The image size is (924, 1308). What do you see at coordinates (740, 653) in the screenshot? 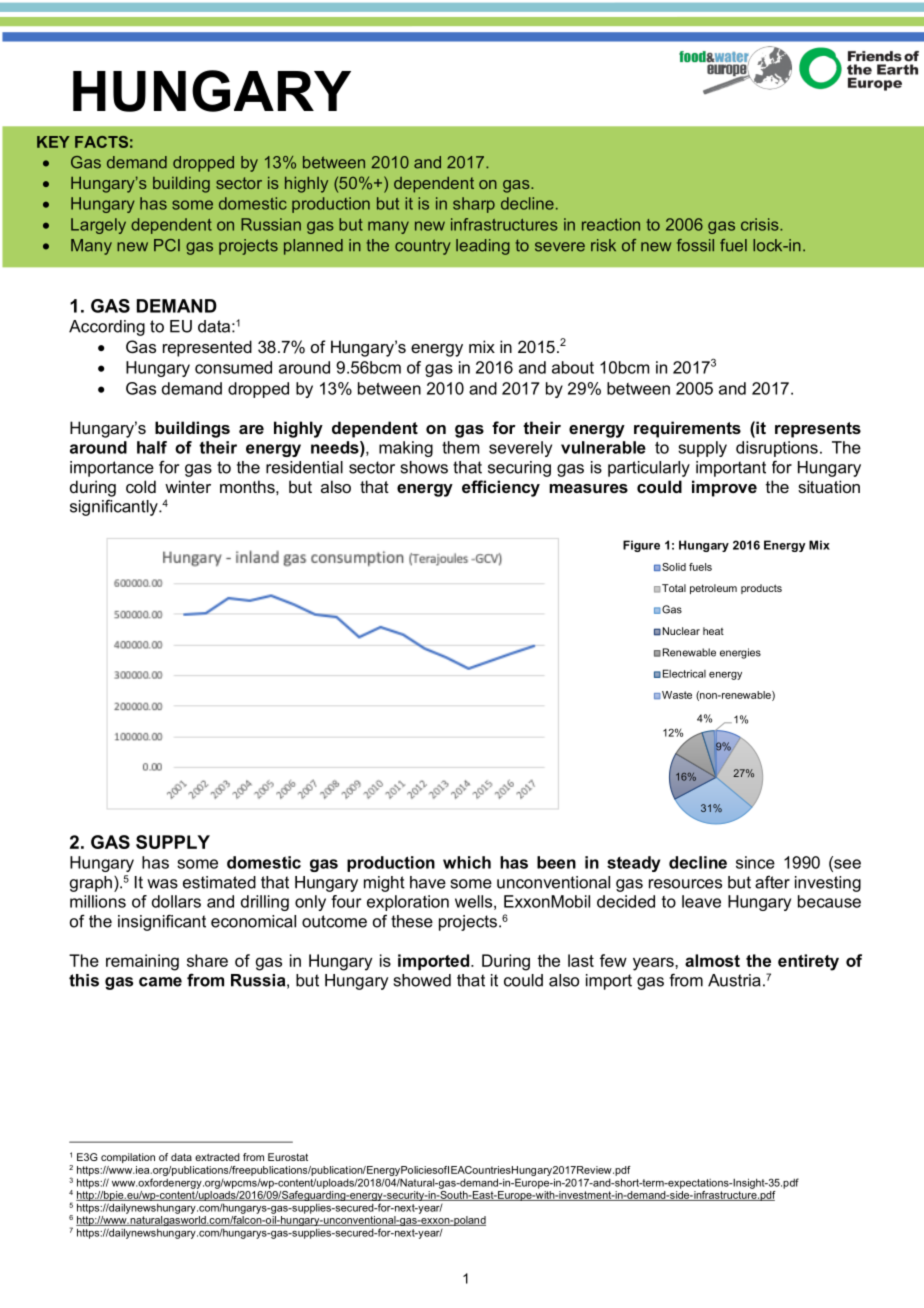
I see `energies` at bounding box center [740, 653].
